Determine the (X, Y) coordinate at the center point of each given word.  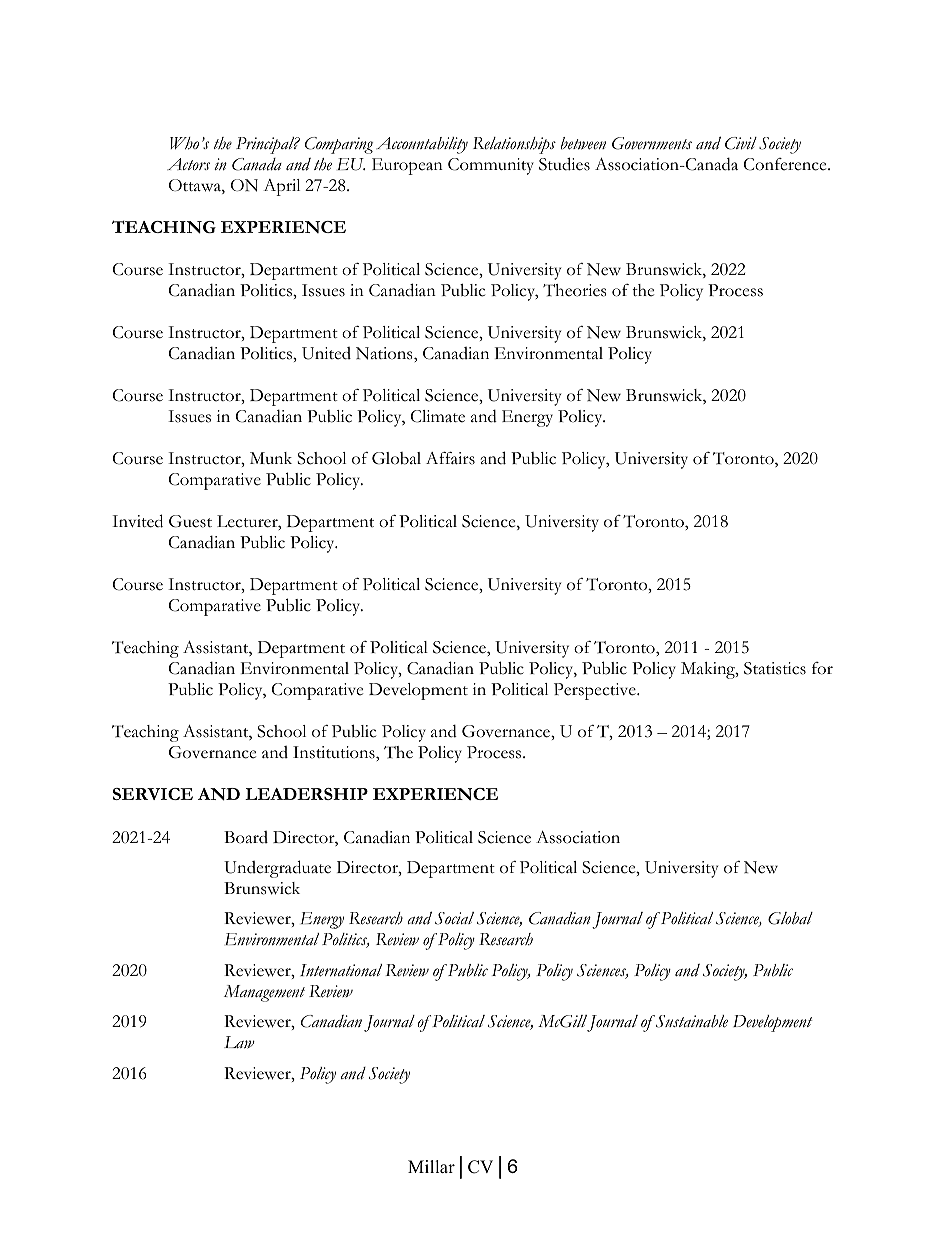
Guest (190, 521)
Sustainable (691, 1021)
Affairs (450, 458)
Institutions (335, 752)
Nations (385, 353)
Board (246, 837)
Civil (741, 143)
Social (454, 918)
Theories (574, 290)
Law (239, 1042)
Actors (188, 164)
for (822, 668)
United (326, 353)
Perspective (596, 691)
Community (491, 166)
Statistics (775, 668)
